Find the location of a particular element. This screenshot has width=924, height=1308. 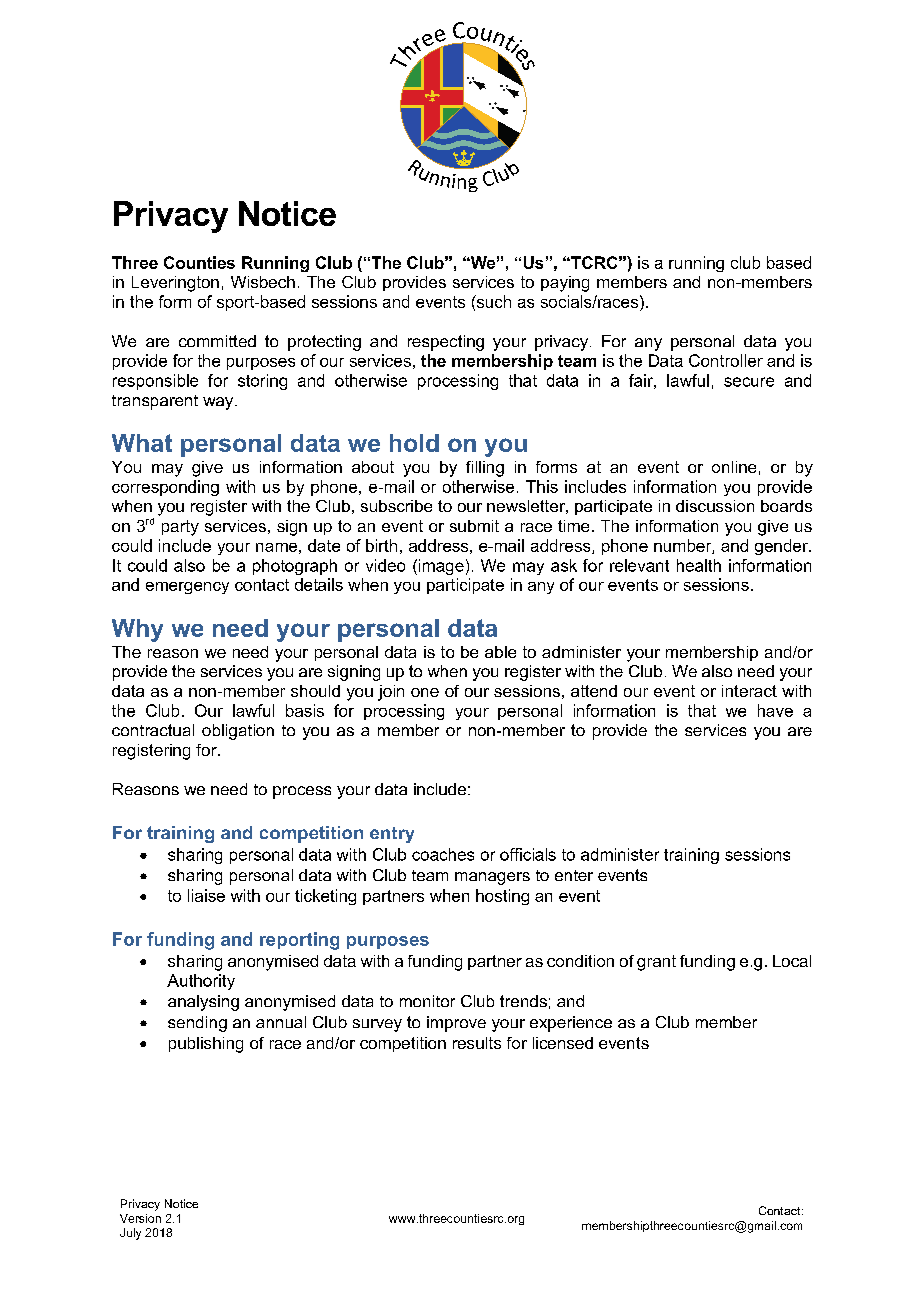

respecting is located at coordinates (446, 343).
